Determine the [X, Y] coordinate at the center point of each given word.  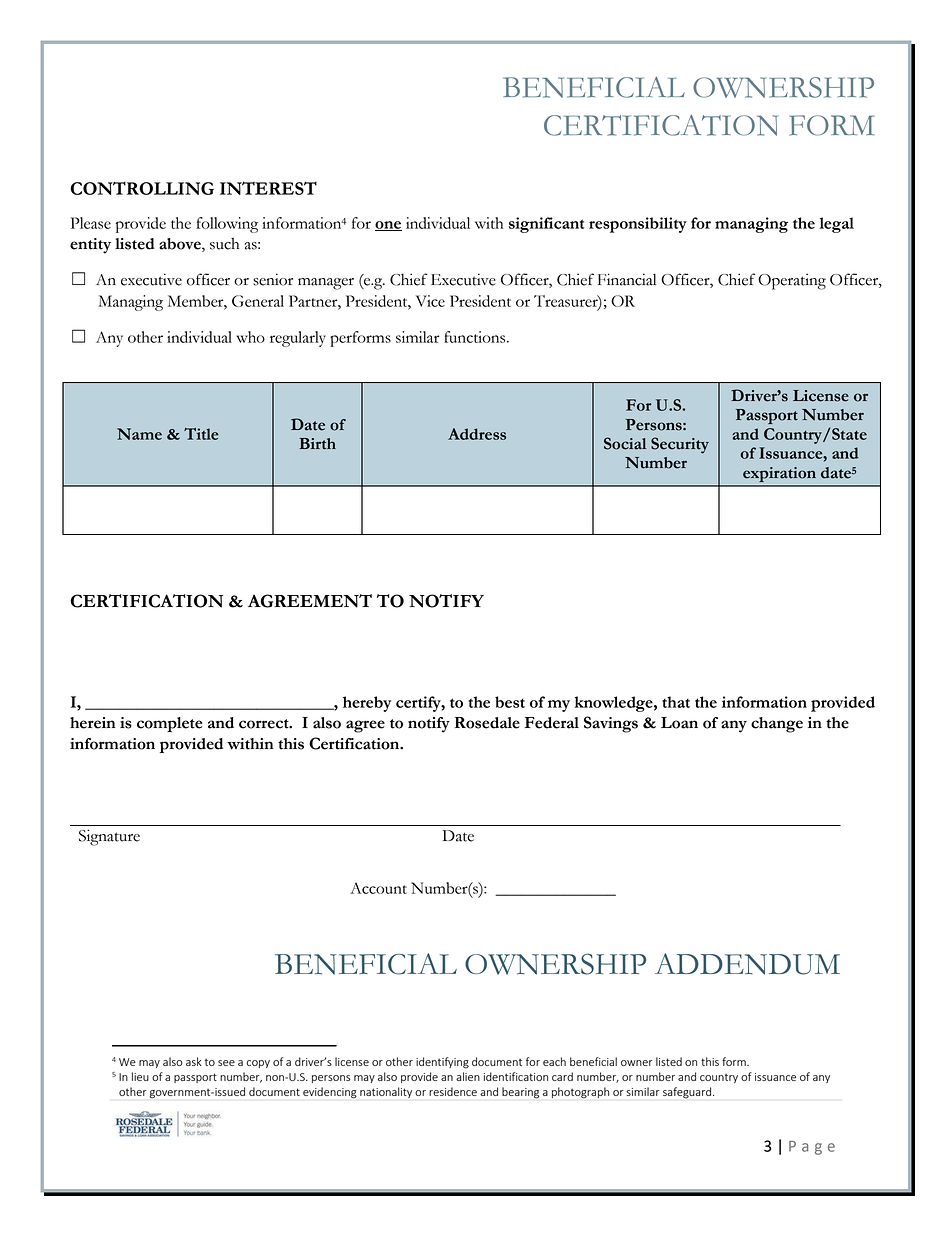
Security [680, 445]
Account [378, 888]
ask [194, 1061]
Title [201, 434]
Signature [109, 837]
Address [477, 434]
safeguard [687, 1093]
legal [836, 225]
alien [468, 1076]
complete [170, 724]
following [227, 225]
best [510, 702]
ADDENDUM [747, 964]
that [676, 702]
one [388, 226]
